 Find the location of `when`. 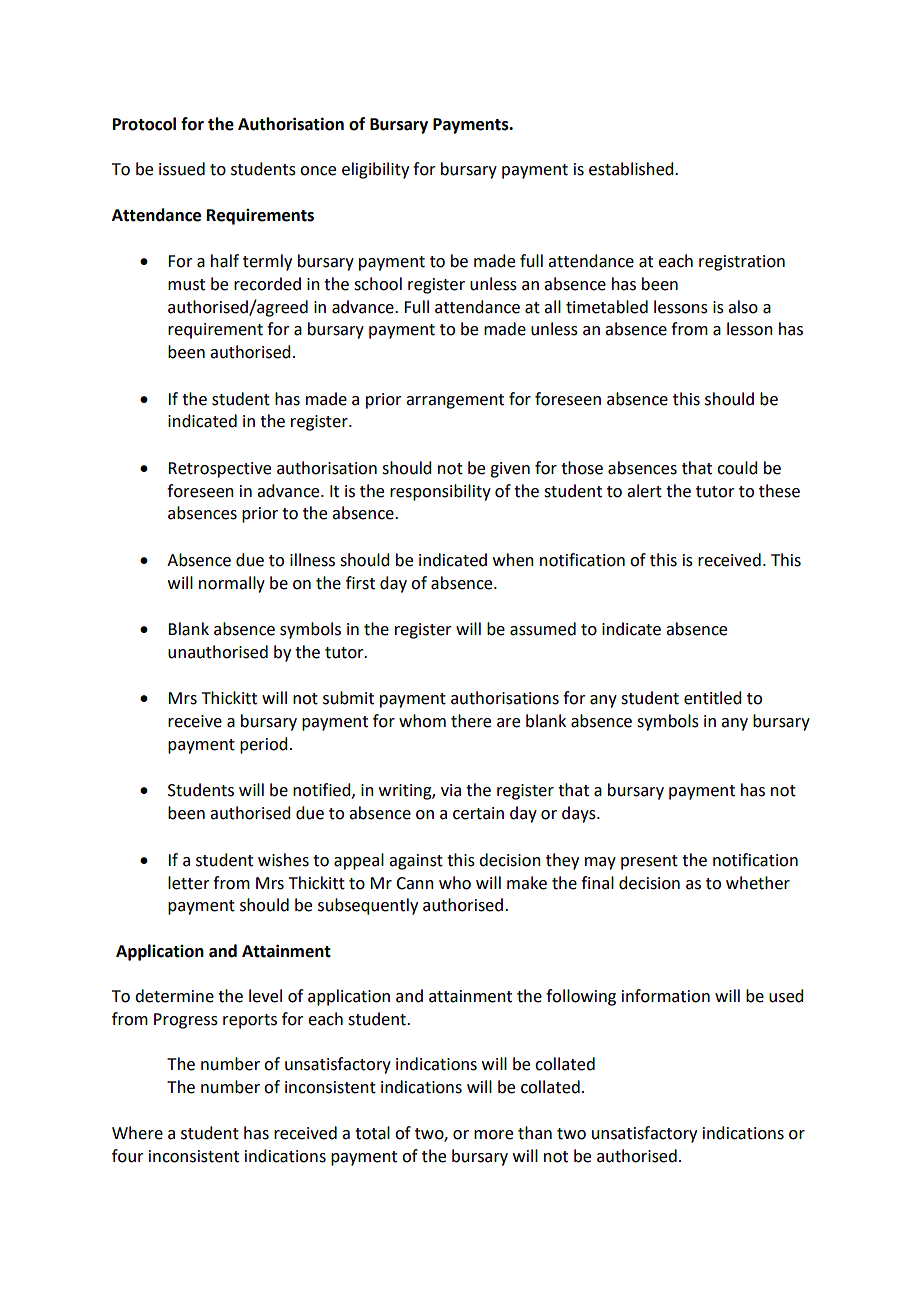

when is located at coordinates (513, 560).
